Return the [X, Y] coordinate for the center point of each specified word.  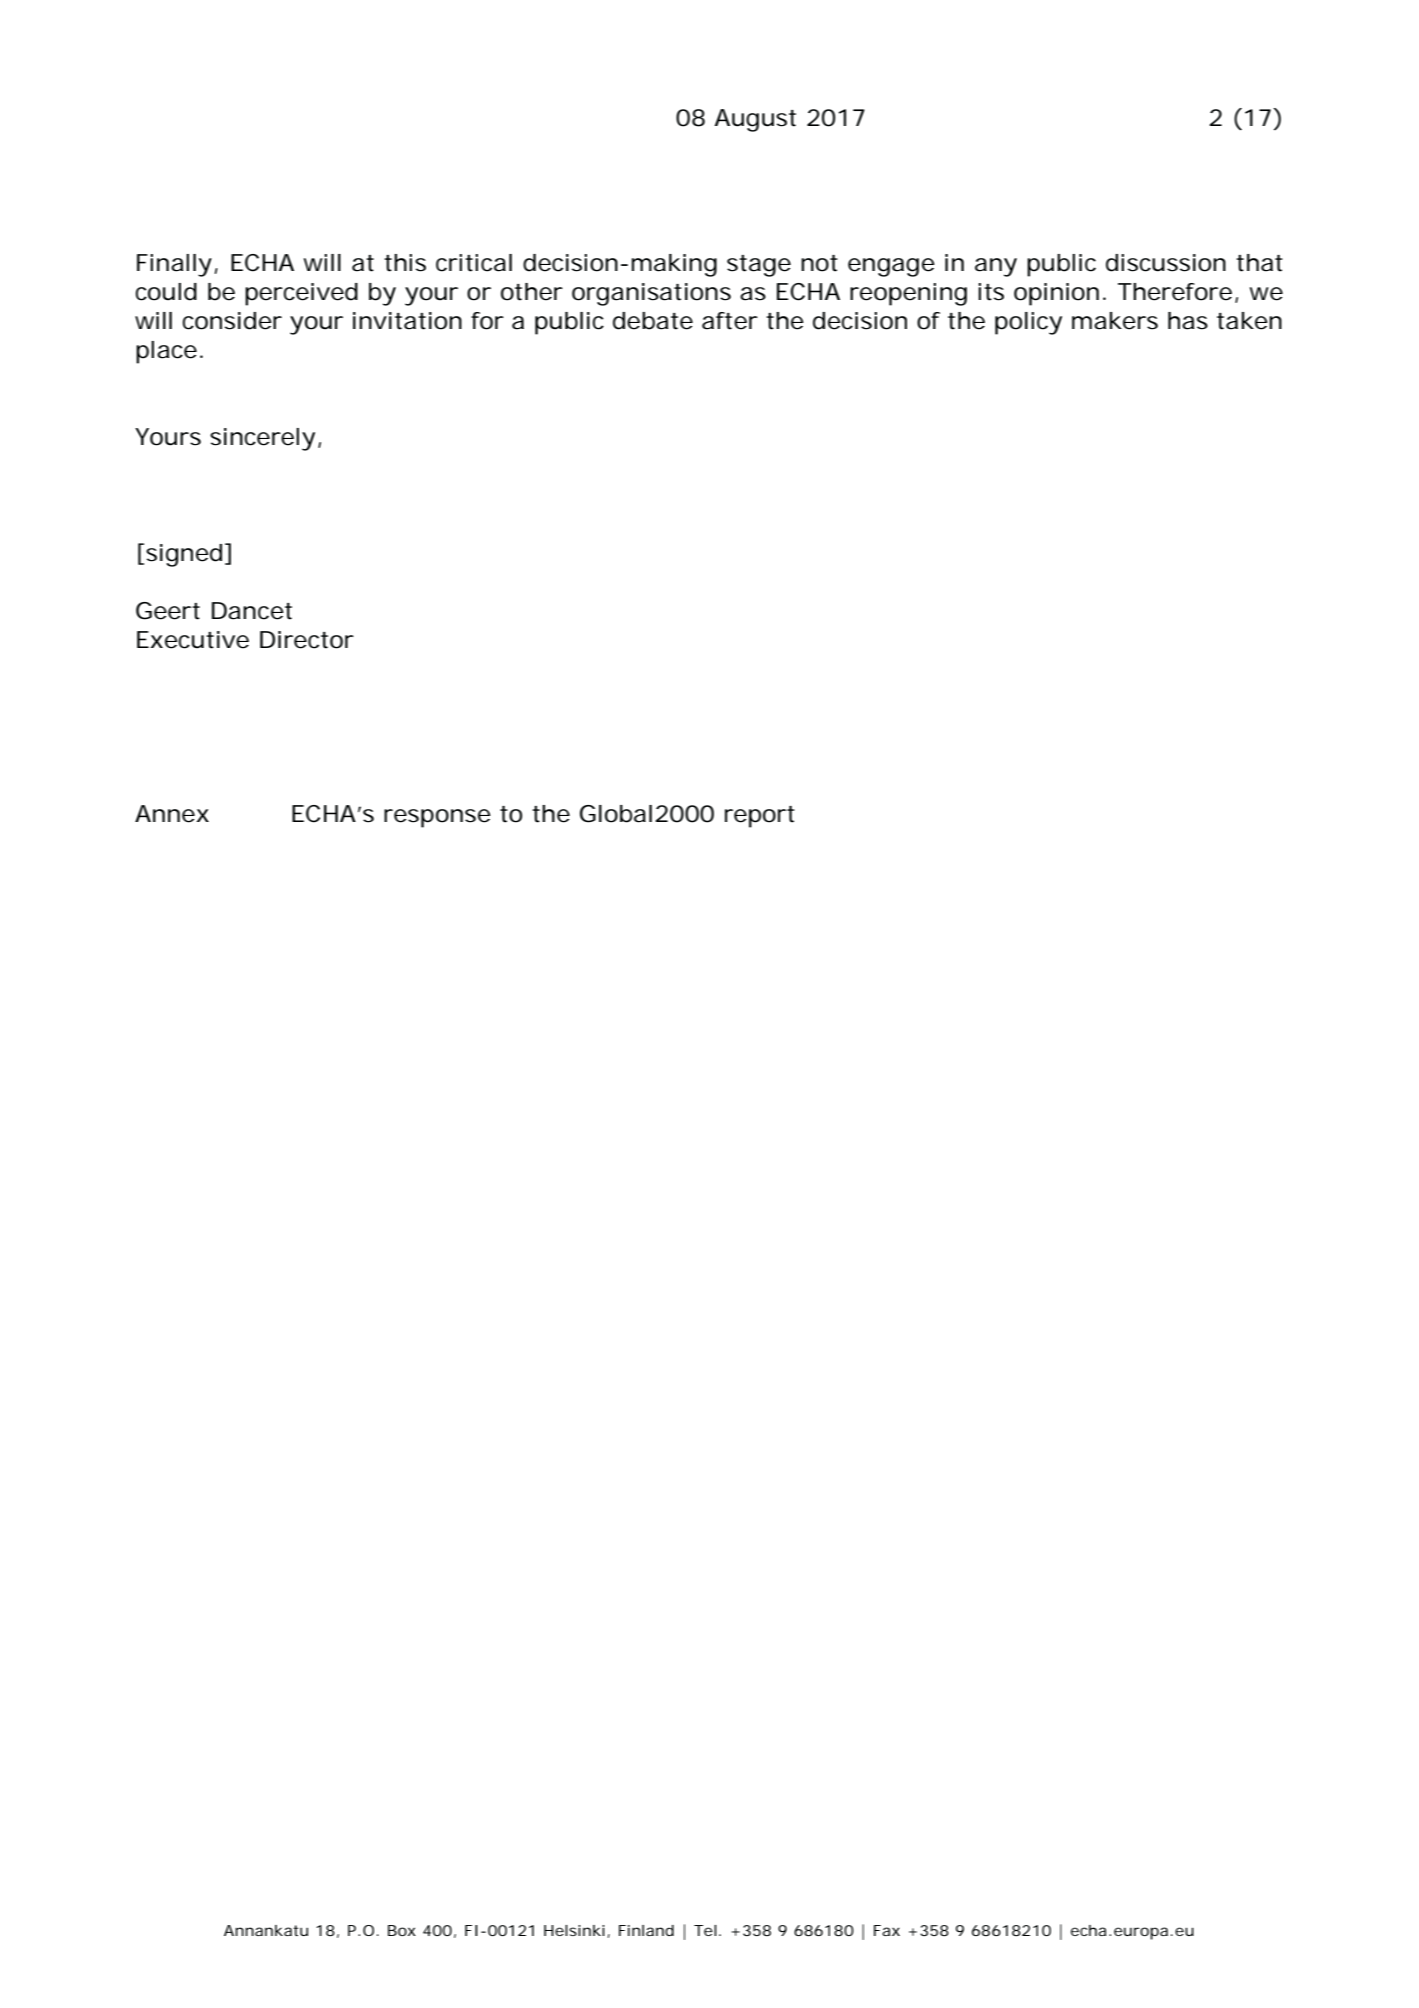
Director [307, 640]
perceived [301, 294]
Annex [172, 814]
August [755, 120]
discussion [1166, 263]
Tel [705, 1930]
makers [1115, 321]
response [437, 818]
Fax [887, 1930]
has [1188, 321]
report [760, 817]
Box [402, 1930]
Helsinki [574, 1930]
